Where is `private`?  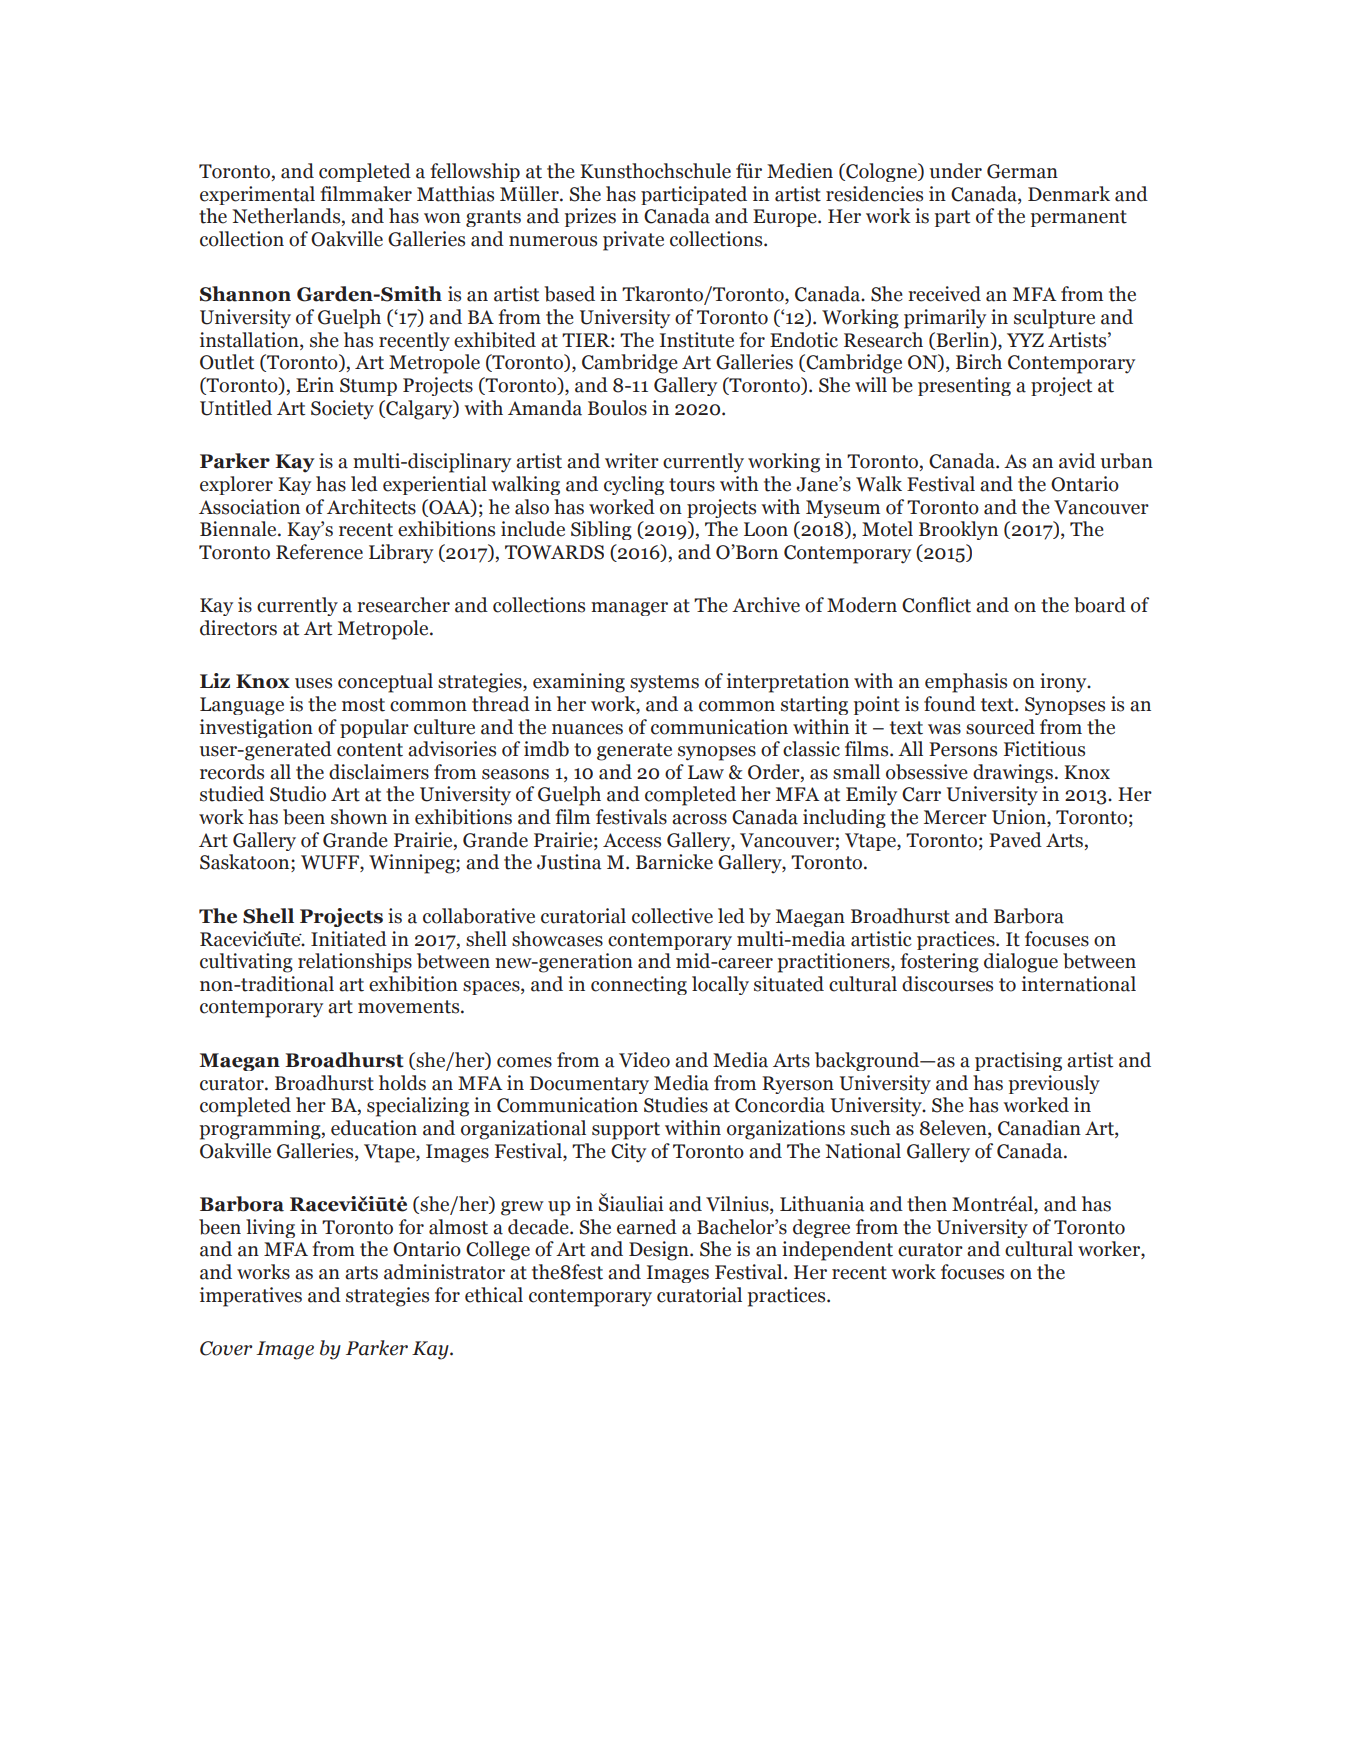 private is located at coordinates (633, 241).
